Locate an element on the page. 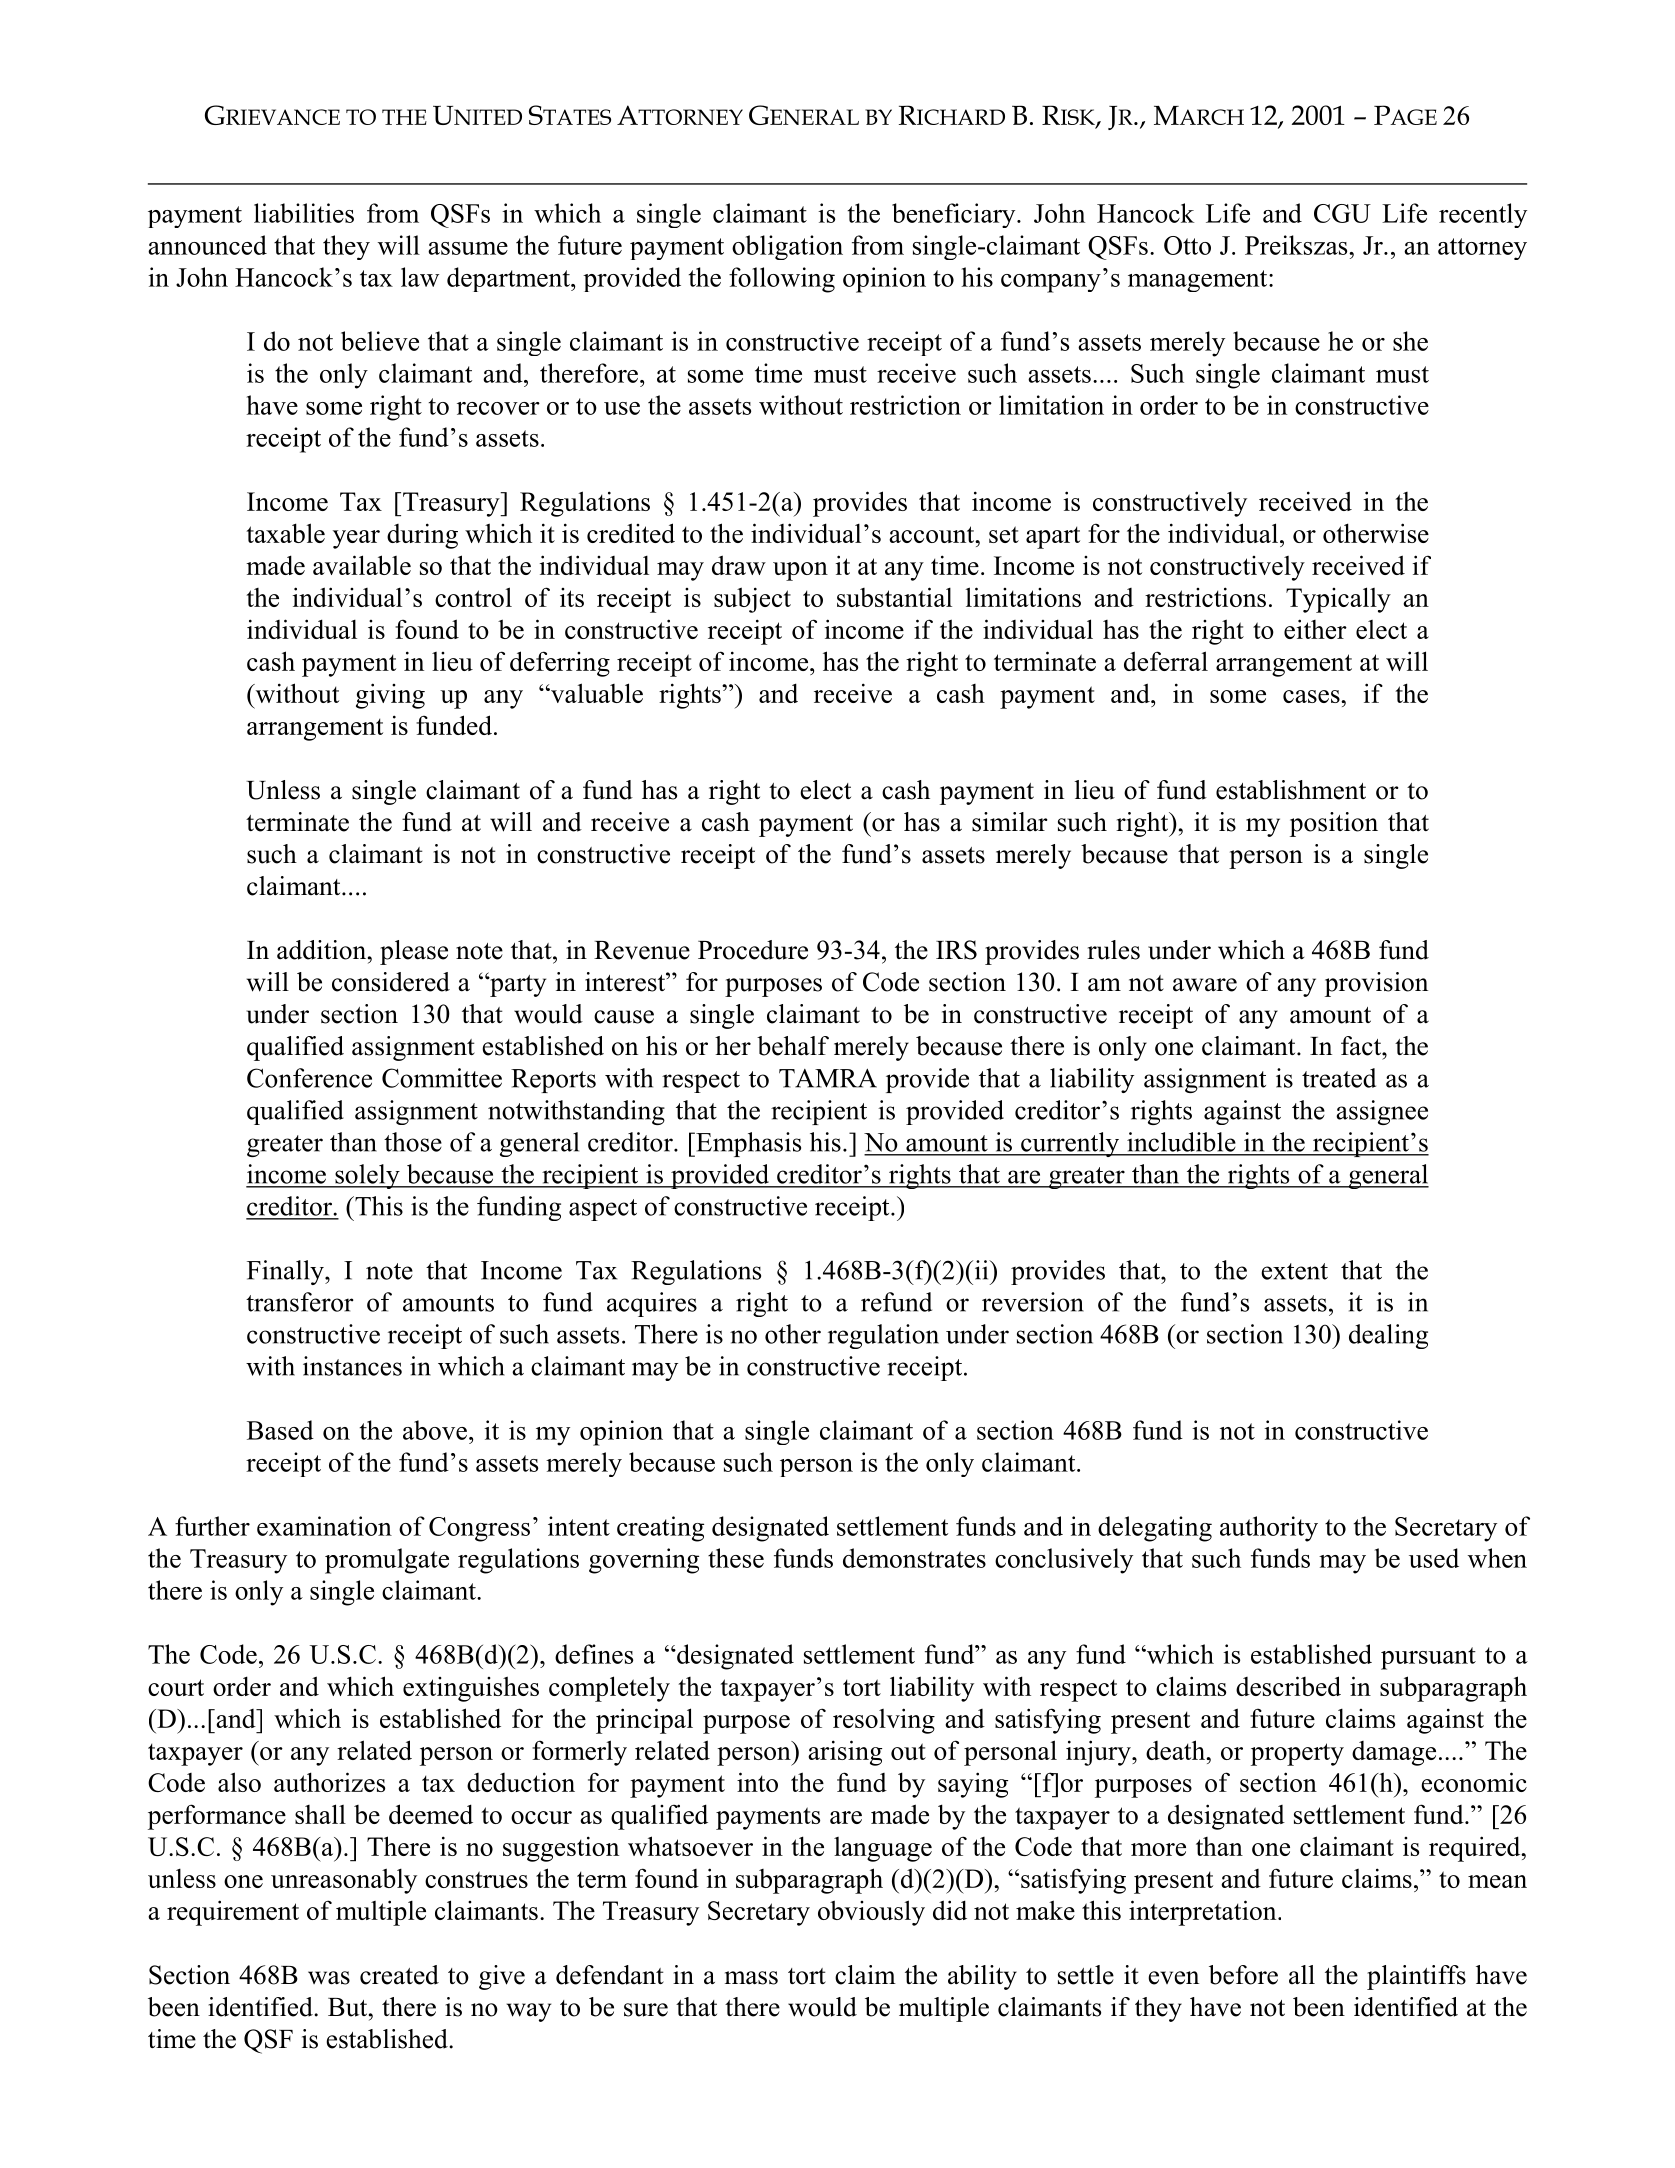  Conference is located at coordinates (309, 1078).
